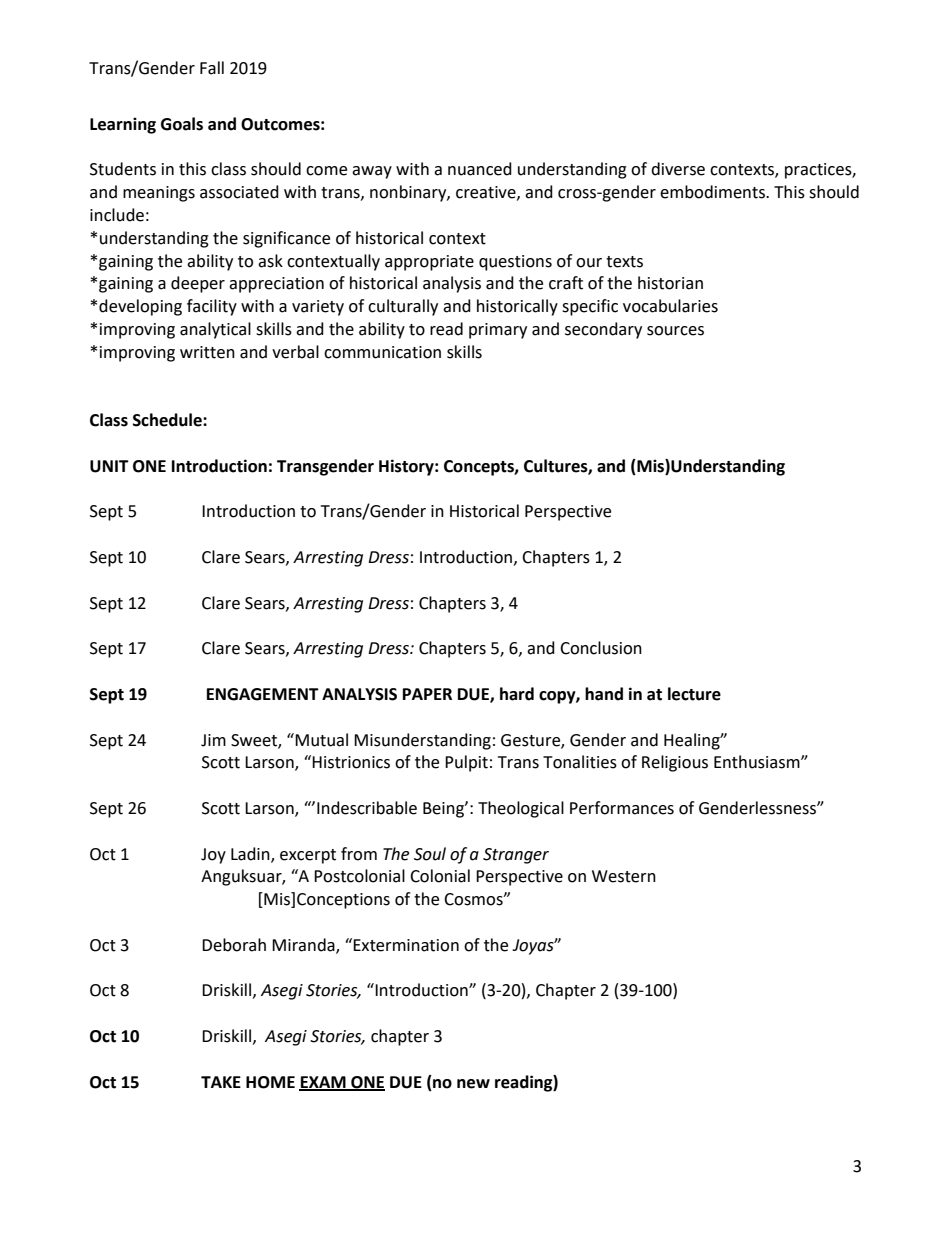 This screenshot has height=1233, width=952. Describe the element at coordinates (675, 331) in the screenshot. I see `sources` at that location.
